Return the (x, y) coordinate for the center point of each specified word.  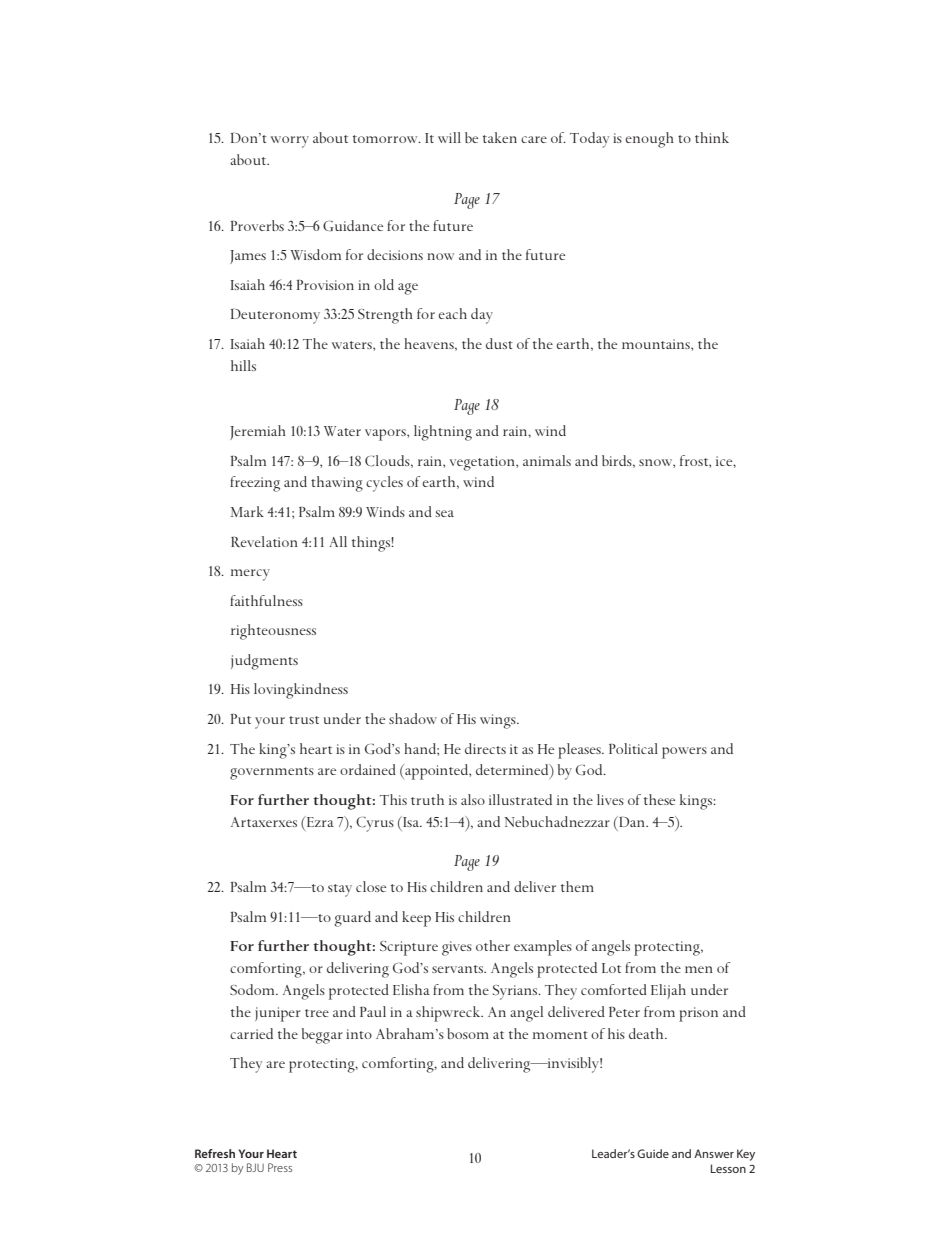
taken (500, 137)
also (473, 799)
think (712, 137)
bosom (468, 1033)
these (659, 799)
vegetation (483, 463)
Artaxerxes (264, 822)
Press (280, 1167)
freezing (255, 484)
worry (290, 142)
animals (547, 460)
